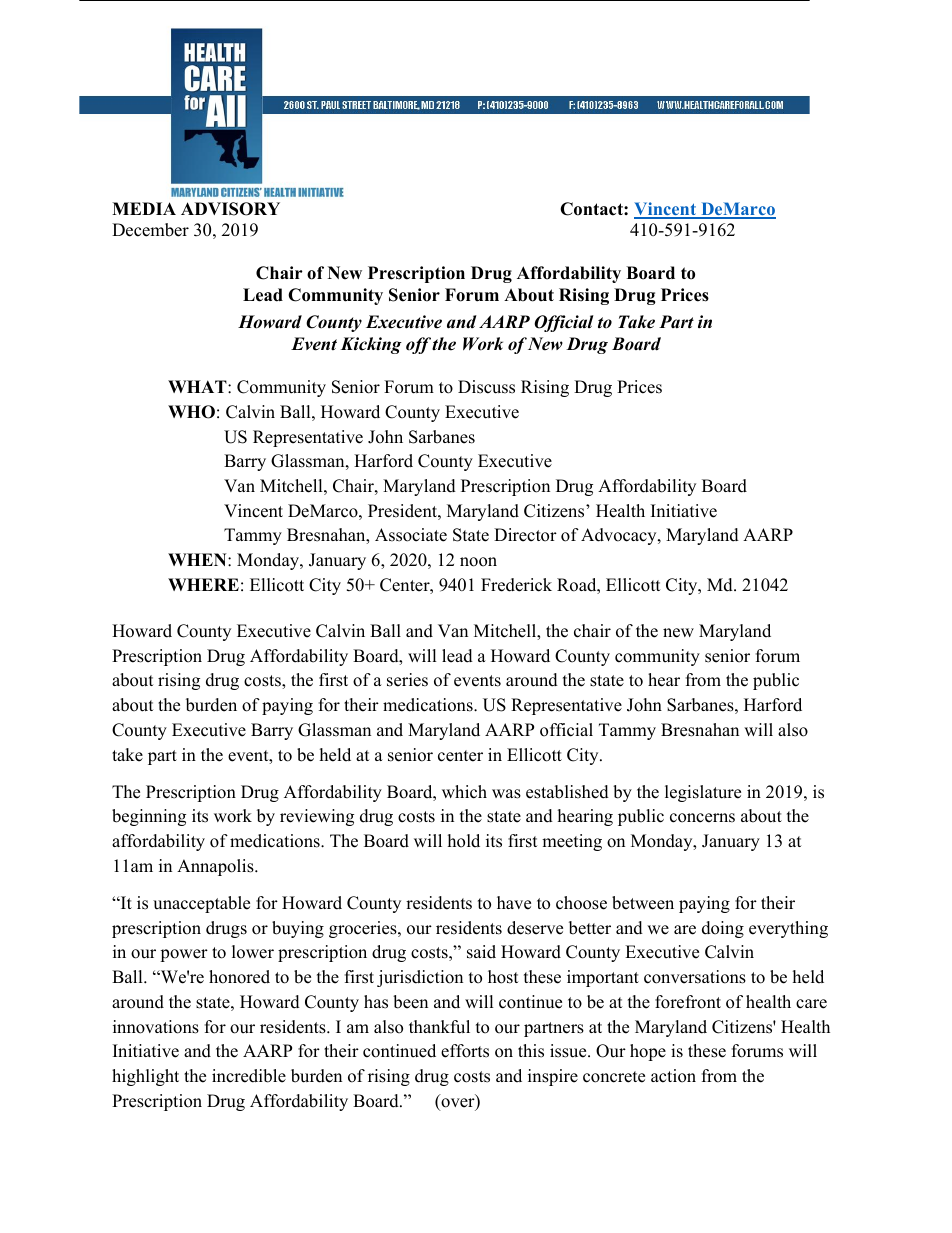 This page has height=1233, width=952. Describe the element at coordinates (230, 209) in the page. I see `ADVISORY` at that location.
